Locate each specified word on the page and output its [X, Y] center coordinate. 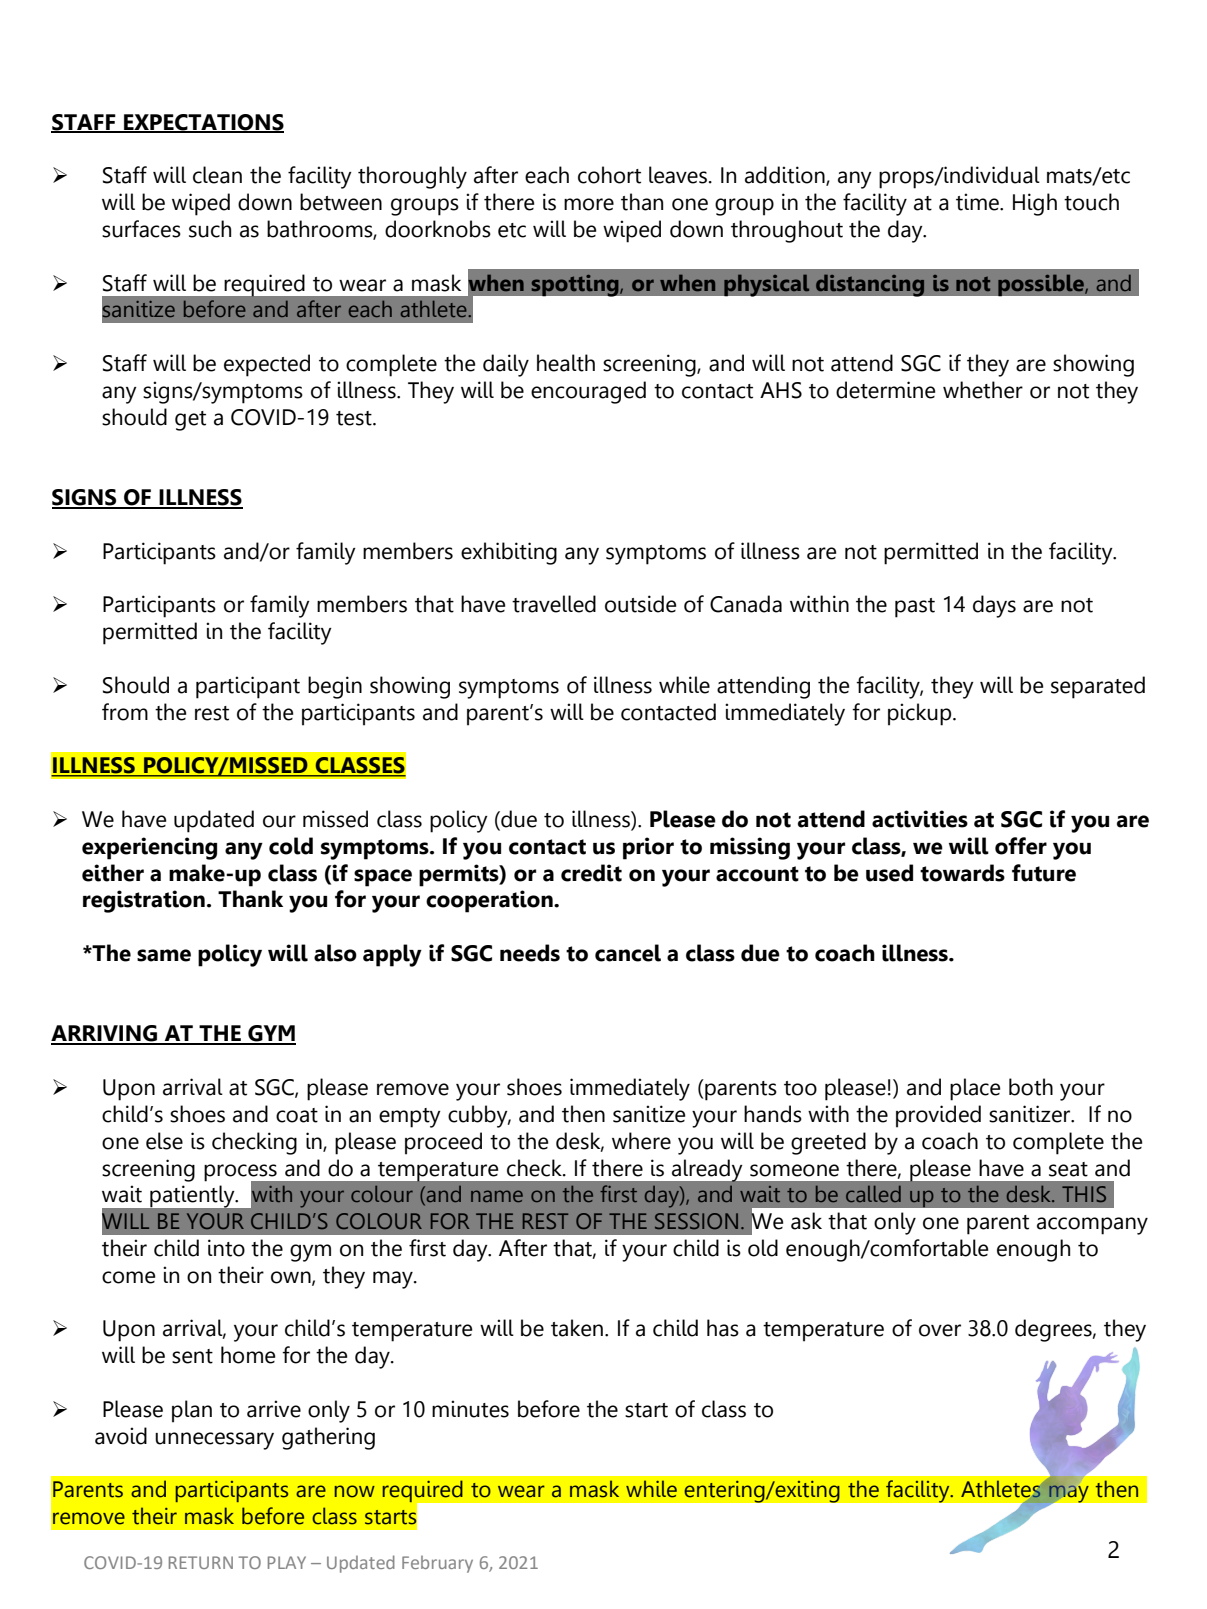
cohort [609, 175]
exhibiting [509, 553]
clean [217, 175]
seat [1068, 1169]
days [994, 606]
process [241, 1173]
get [190, 421]
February [437, 1564]
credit [591, 873]
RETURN [201, 1562]
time [978, 202]
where [641, 1141]
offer [1021, 846]
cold [291, 846]
